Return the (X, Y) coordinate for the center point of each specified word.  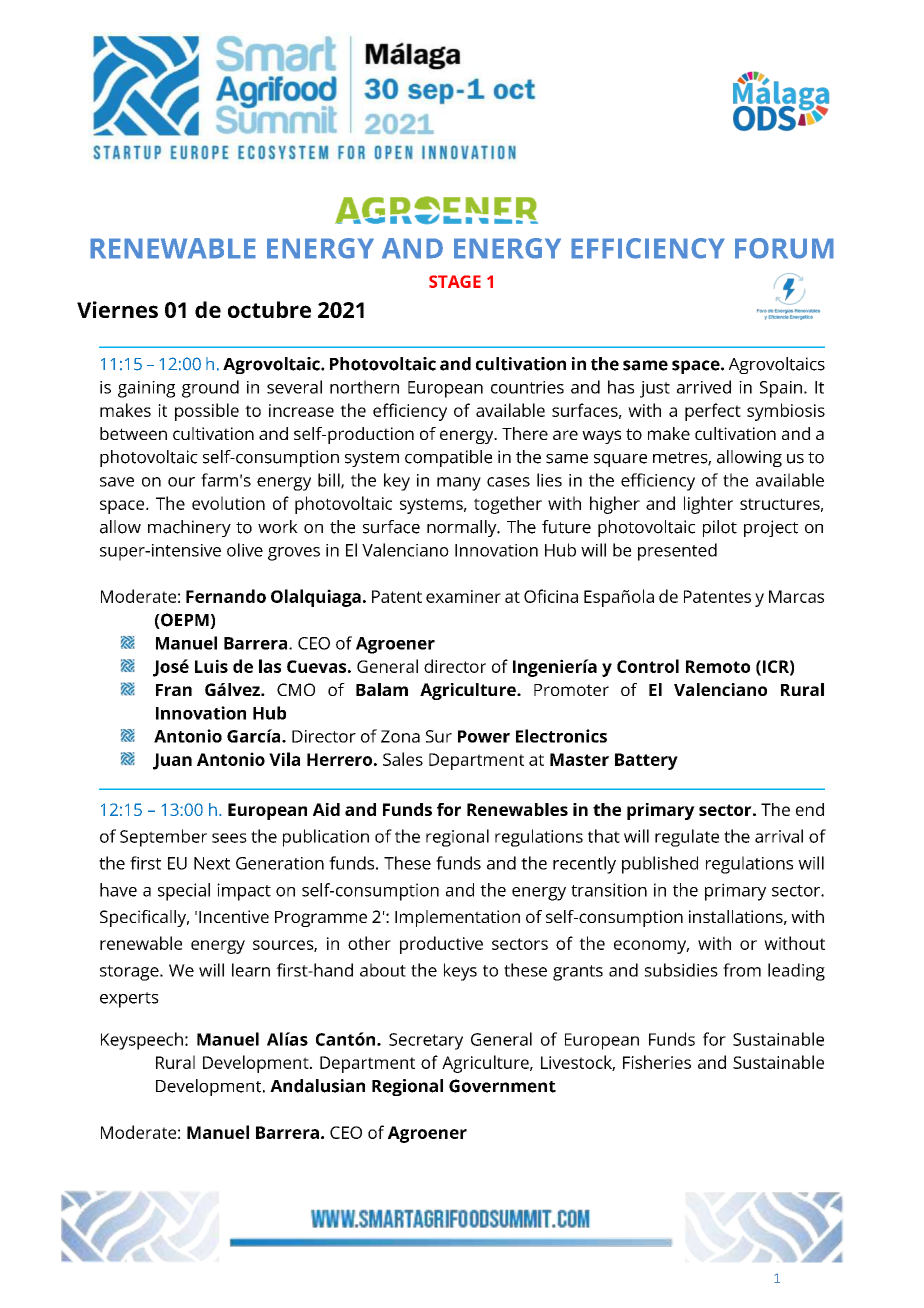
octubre (269, 309)
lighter (708, 505)
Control (648, 666)
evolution (228, 503)
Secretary (426, 1041)
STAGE (455, 281)
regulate (687, 838)
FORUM (784, 248)
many (459, 484)
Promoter (571, 690)
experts (129, 1000)
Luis (211, 666)
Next (212, 863)
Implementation (457, 918)
